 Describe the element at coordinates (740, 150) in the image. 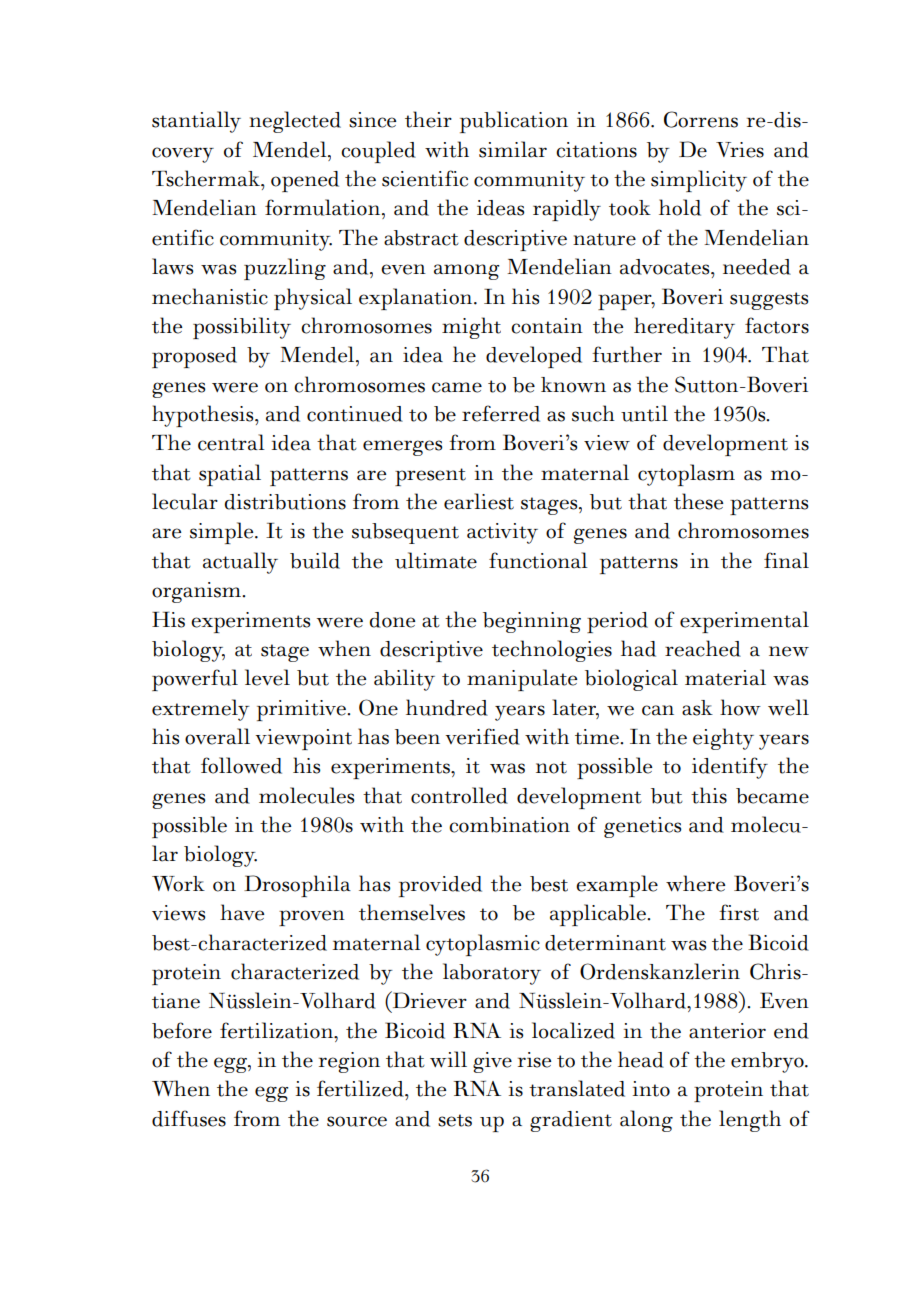

I see `Vries` at that location.
